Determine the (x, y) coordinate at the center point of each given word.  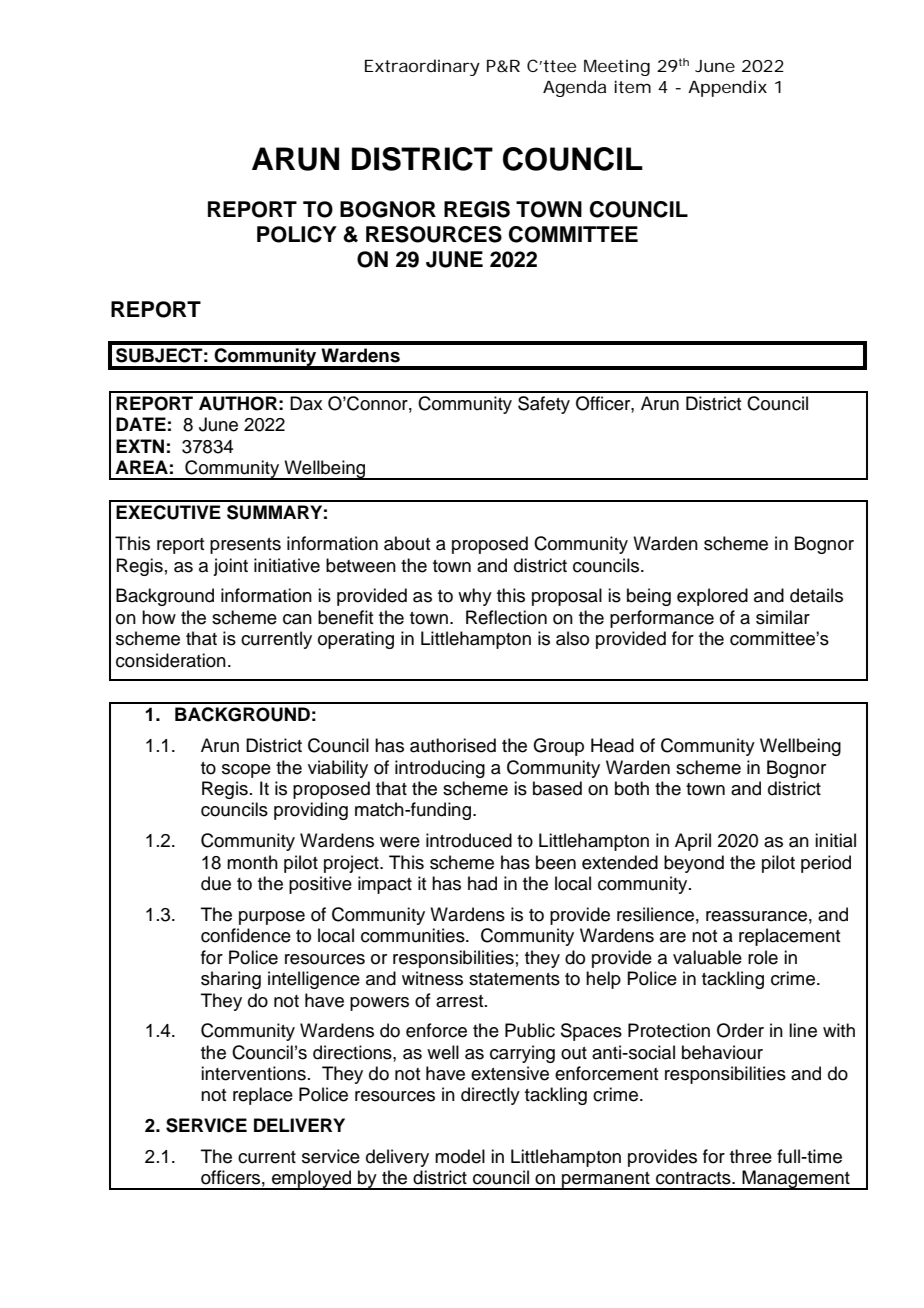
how (159, 617)
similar (783, 617)
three (751, 1156)
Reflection (506, 617)
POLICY (297, 234)
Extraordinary (422, 67)
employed (312, 1180)
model (460, 1156)
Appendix (727, 88)
